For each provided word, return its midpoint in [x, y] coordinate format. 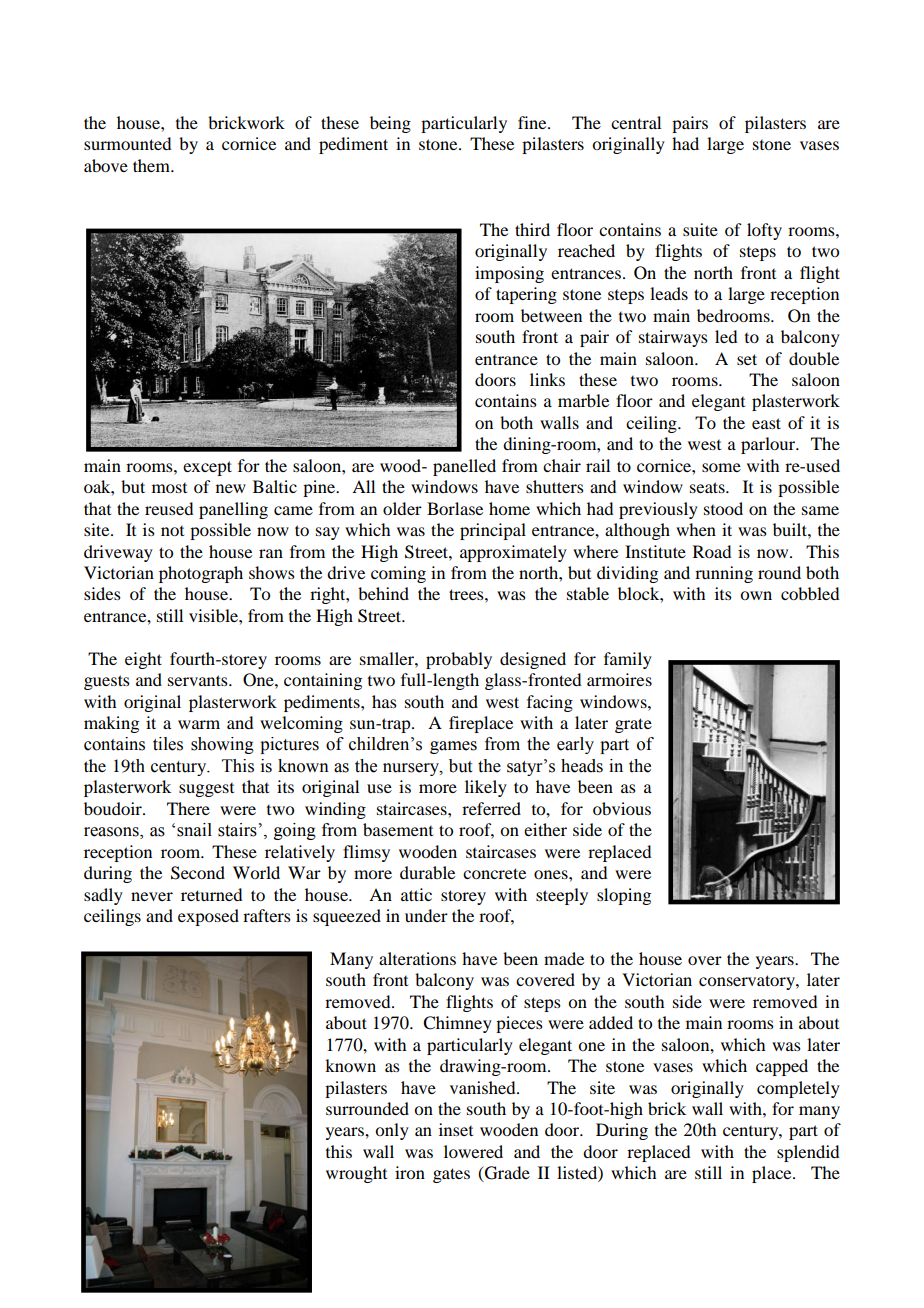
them [152, 165]
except [207, 468]
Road [712, 551]
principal [493, 531]
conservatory [748, 982]
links [547, 379]
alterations [417, 958]
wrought [356, 1174]
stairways [673, 338]
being [390, 124]
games [453, 747]
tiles [168, 744]
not [172, 531]
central [636, 122]
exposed [208, 917]
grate [633, 725]
